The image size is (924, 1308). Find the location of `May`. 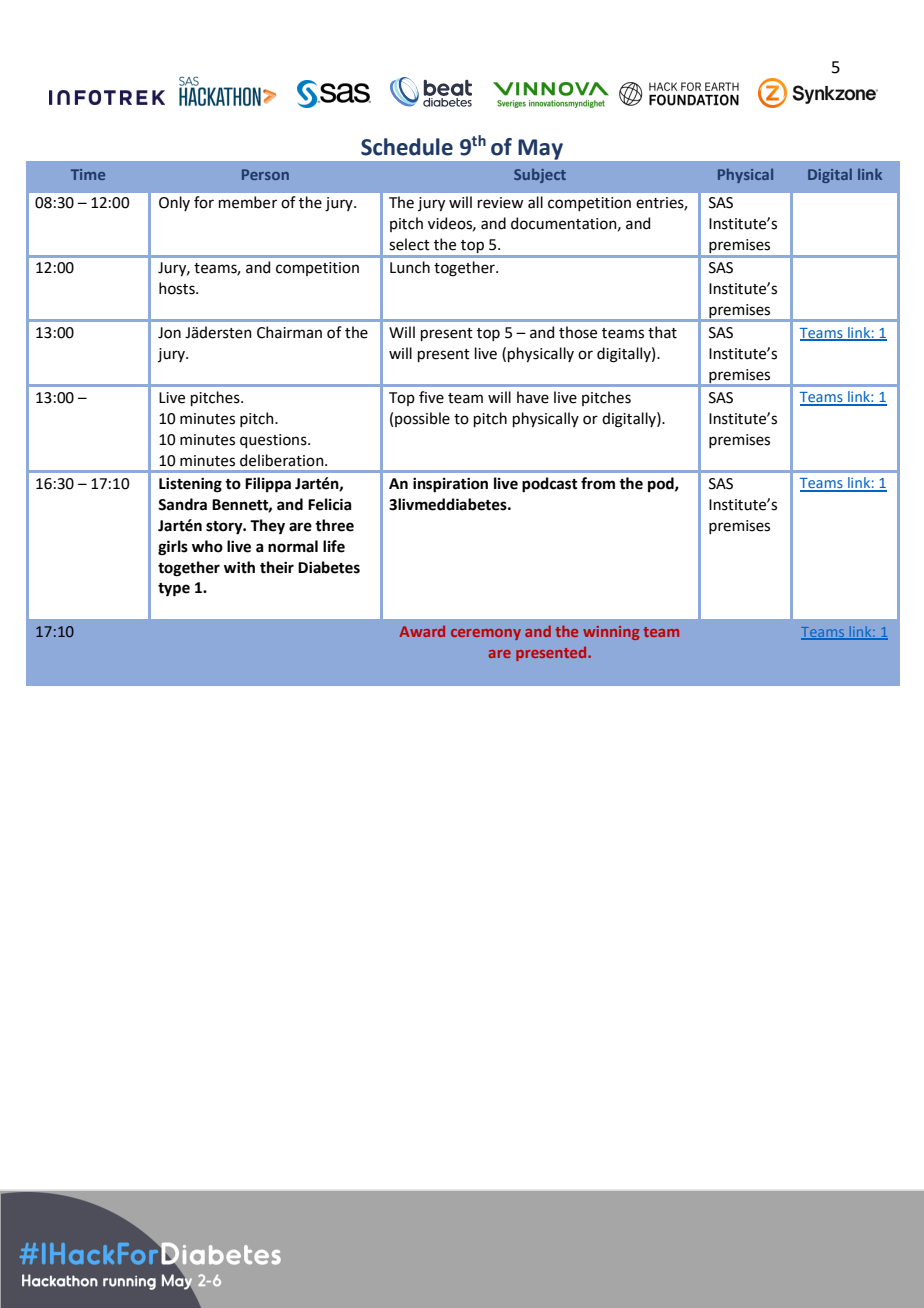

May is located at coordinates (541, 149).
